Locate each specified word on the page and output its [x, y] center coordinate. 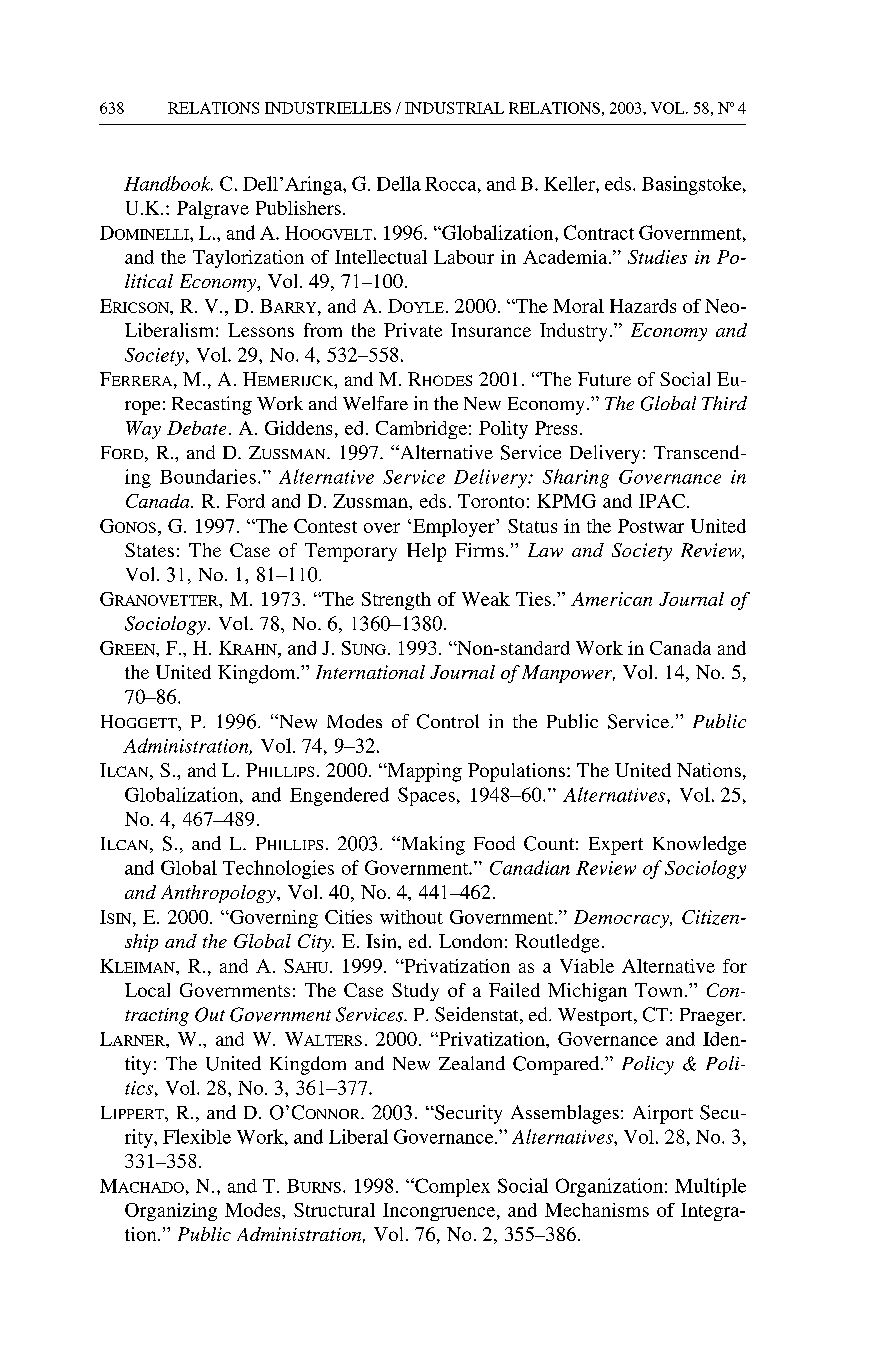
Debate [196, 428]
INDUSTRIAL [454, 108]
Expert [616, 846]
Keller [570, 183]
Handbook [168, 183]
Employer [455, 528]
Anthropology [219, 894]
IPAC [662, 501]
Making [432, 845]
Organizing [171, 1212]
